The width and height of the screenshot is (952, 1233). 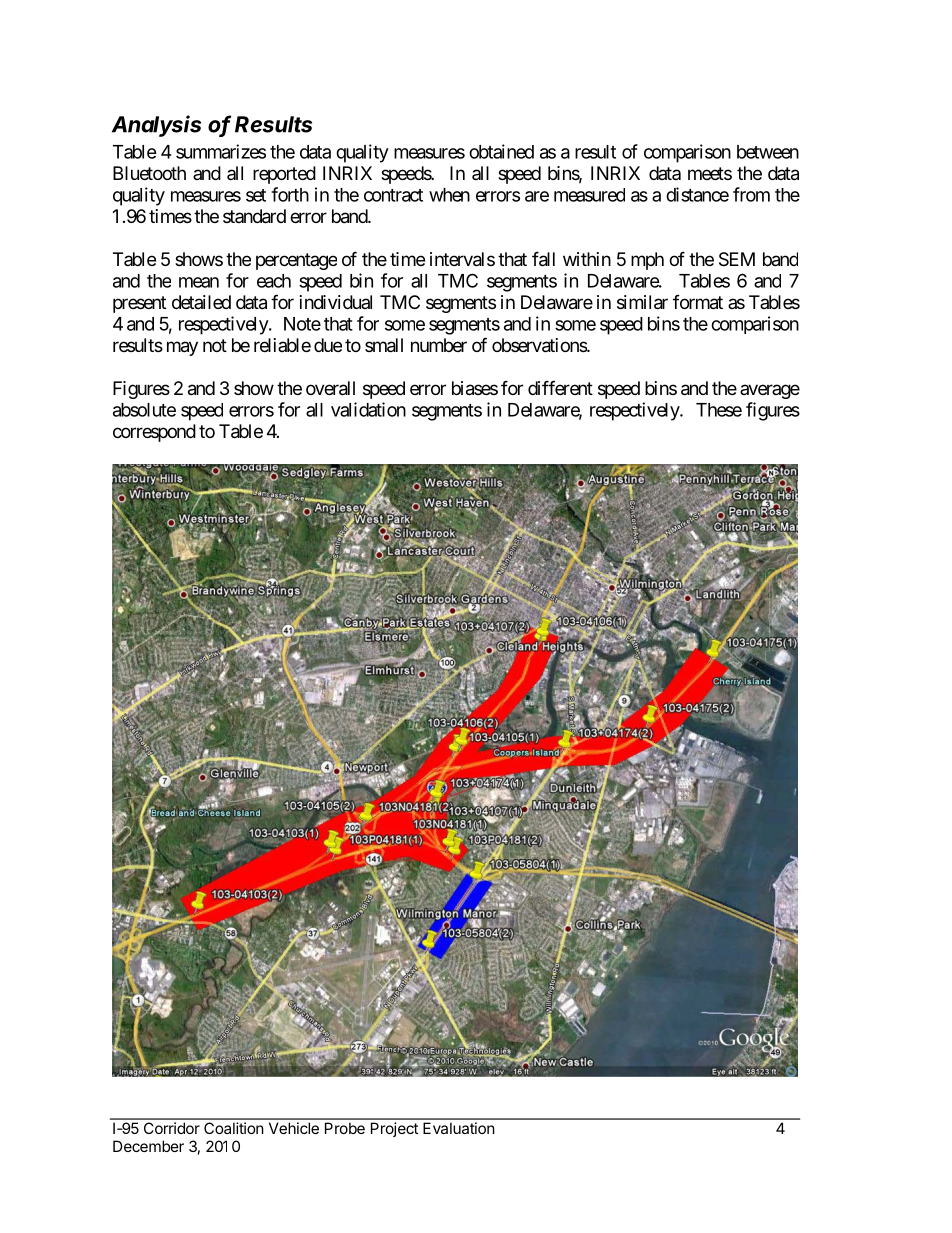 What do you see at coordinates (560, 387) in the screenshot?
I see `different` at bounding box center [560, 387].
